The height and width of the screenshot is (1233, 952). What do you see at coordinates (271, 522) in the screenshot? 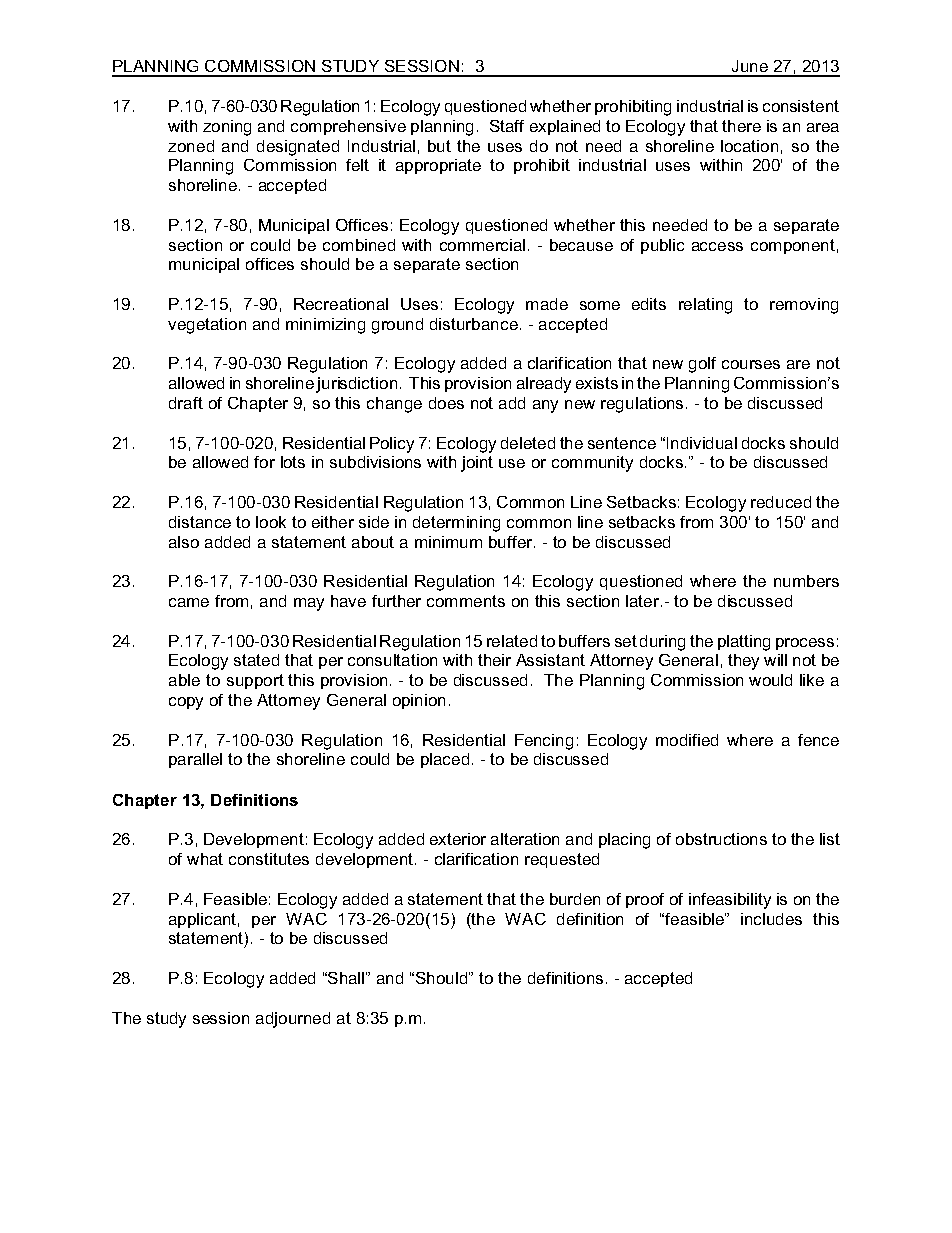
I see `look` at bounding box center [271, 522].
